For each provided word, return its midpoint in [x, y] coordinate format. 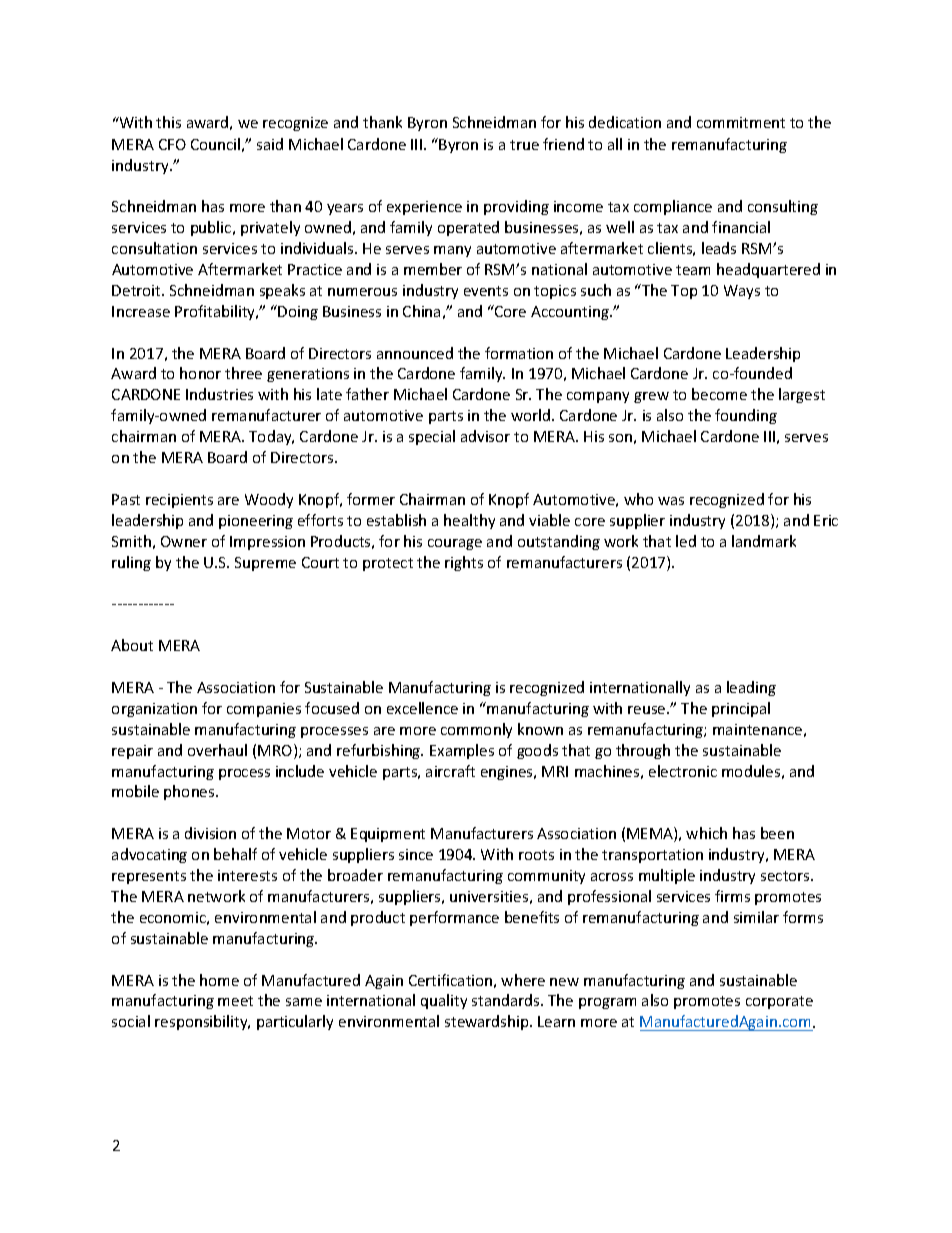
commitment [741, 122]
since [416, 854]
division [210, 833]
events [486, 291]
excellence [422, 708]
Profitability [216, 312]
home [219, 980]
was [671, 501]
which [706, 833]
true [524, 145]
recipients [179, 501]
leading [751, 688]
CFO [172, 144]
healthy [469, 521]
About [132, 645]
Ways [742, 292]
